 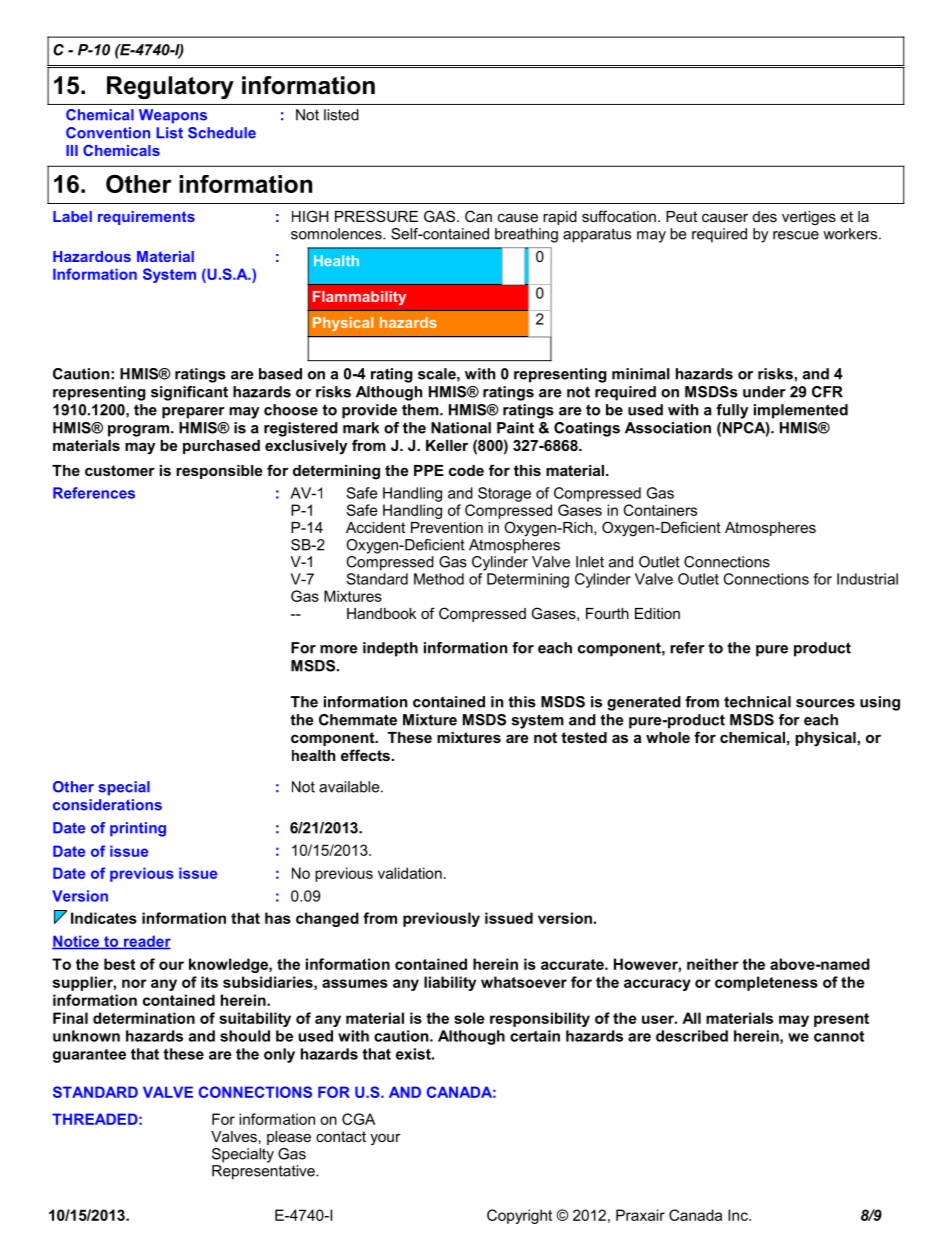 What do you see at coordinates (170, 87) in the image?
I see `Regulatory` at bounding box center [170, 87].
